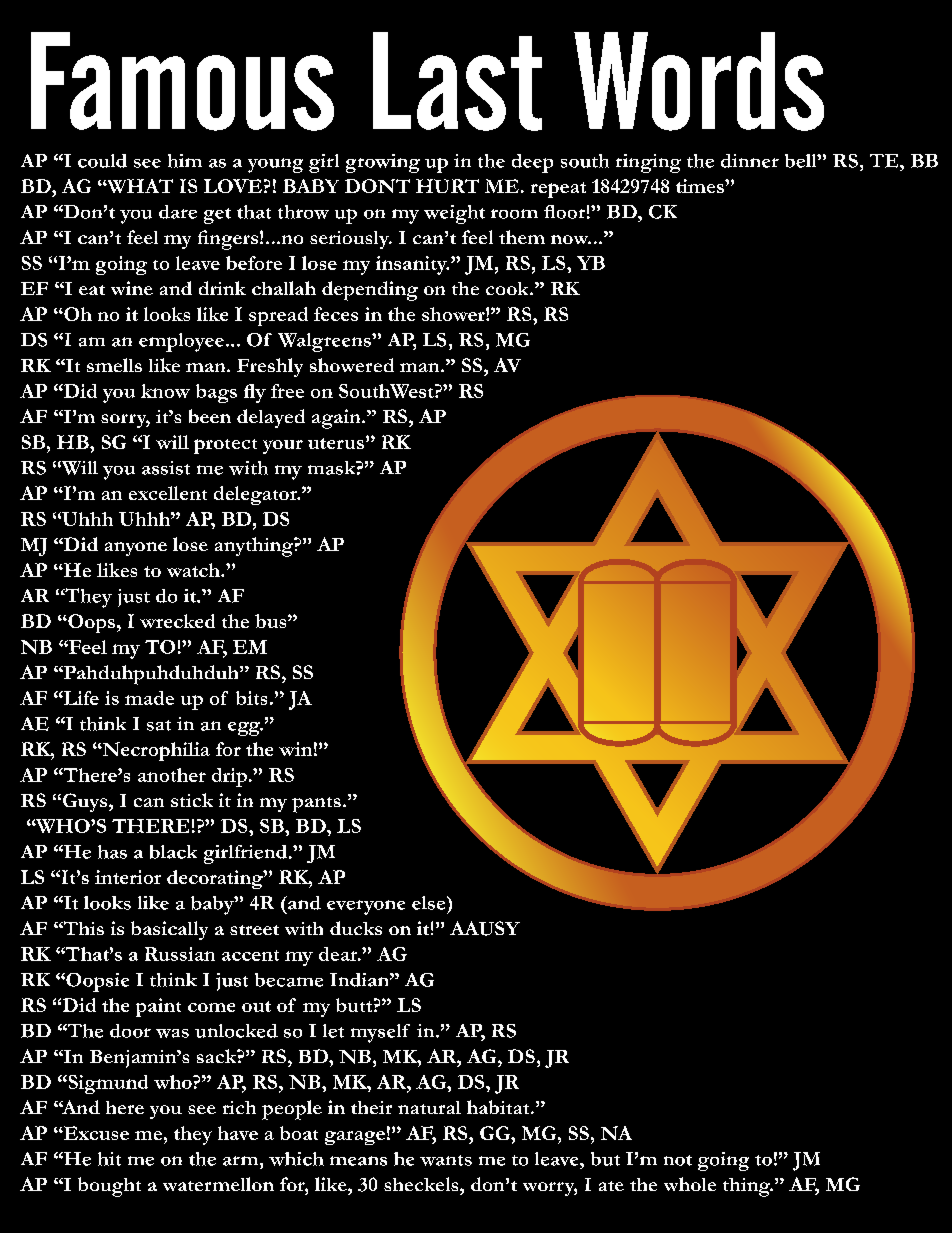 This screenshot has height=1233, width=952. I want to click on Last, so click(457, 81).
